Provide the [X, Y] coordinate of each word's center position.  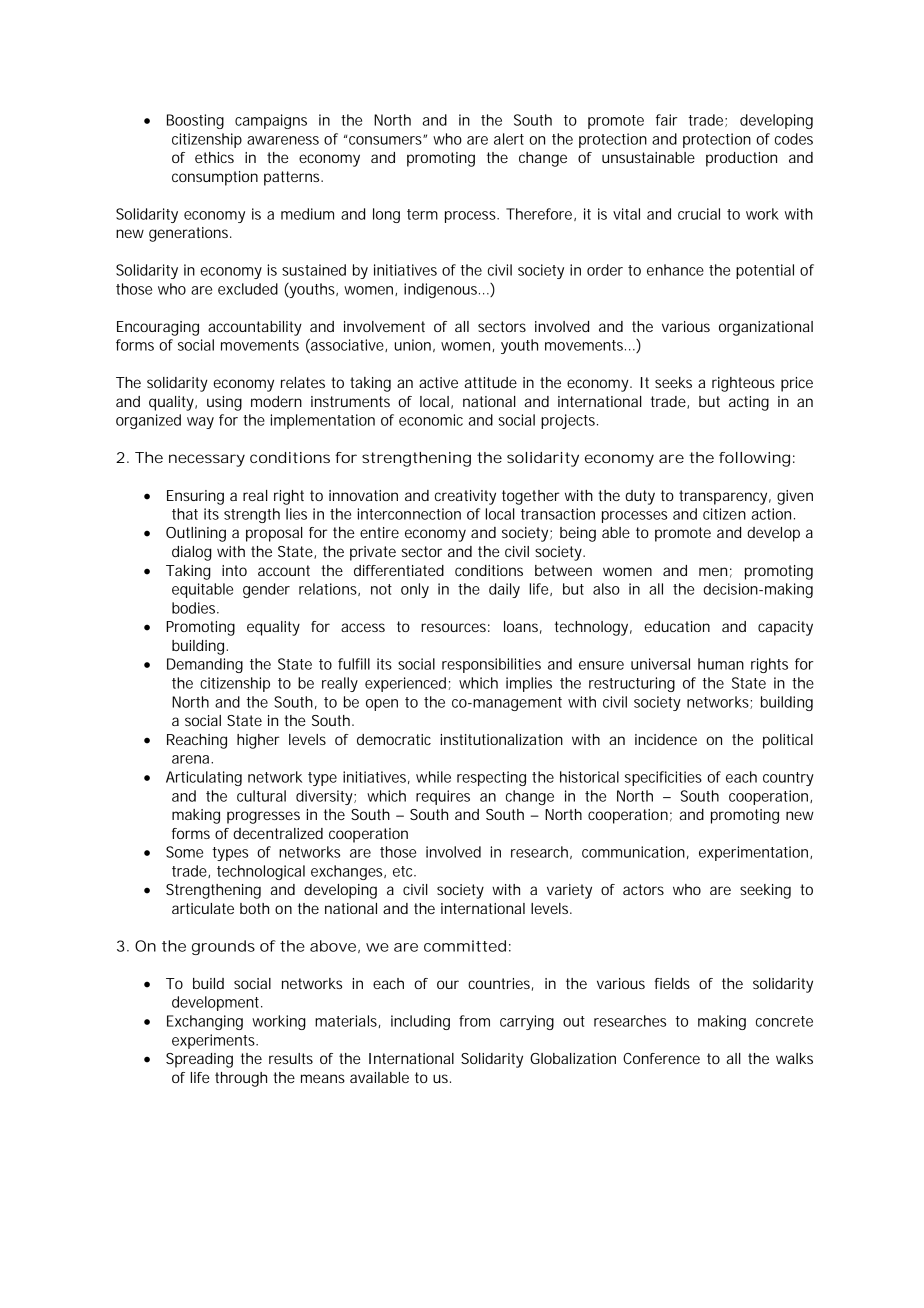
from [474, 1021]
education [677, 626]
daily [504, 590]
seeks [673, 382]
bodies [195, 608]
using [224, 403]
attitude [491, 382]
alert [509, 139]
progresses [263, 817]
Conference [661, 1058]
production [741, 159]
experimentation [753, 853]
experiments [214, 1041]
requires [443, 797]
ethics [214, 157]
